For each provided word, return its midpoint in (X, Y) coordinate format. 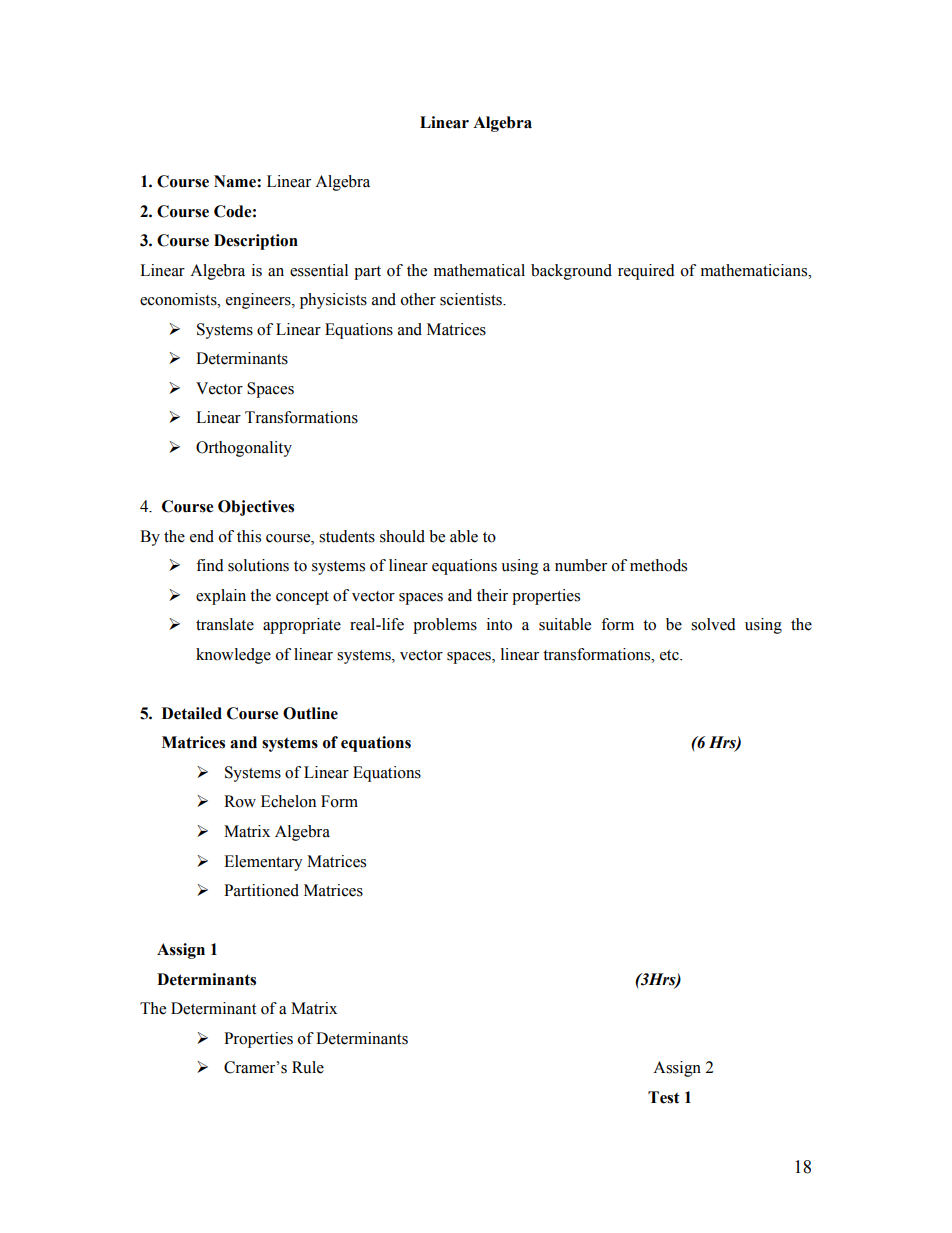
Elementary (263, 863)
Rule (308, 1067)
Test (664, 1097)
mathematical (479, 270)
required (646, 272)
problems (445, 626)
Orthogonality (244, 449)
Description (256, 242)
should (402, 536)
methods (658, 565)
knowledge (233, 656)
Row (240, 801)
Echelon (288, 801)
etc (670, 655)
